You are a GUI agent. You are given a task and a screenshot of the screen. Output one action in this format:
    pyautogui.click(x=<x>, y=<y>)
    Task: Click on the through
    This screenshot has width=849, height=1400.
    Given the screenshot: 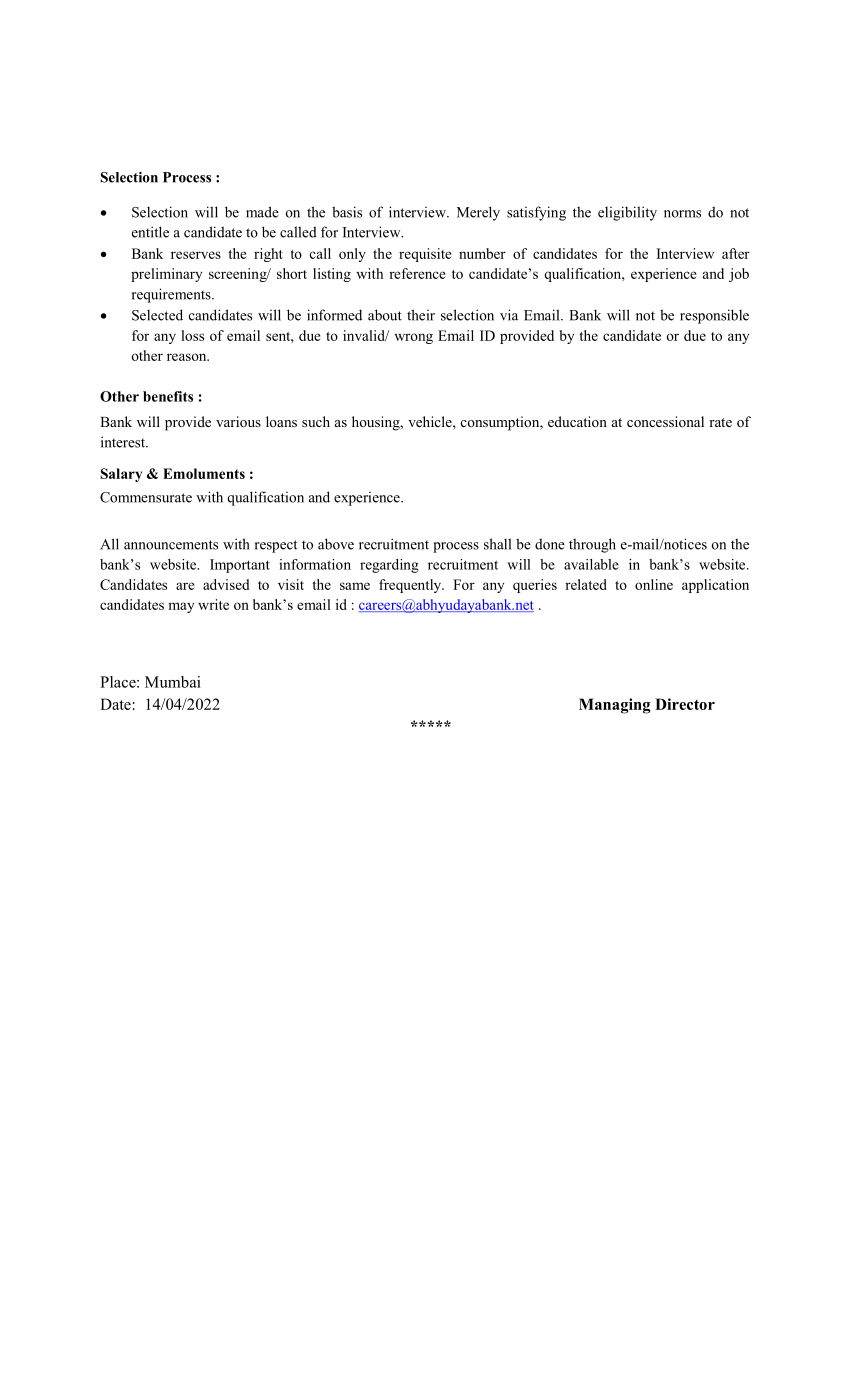 What is the action you would take?
    pyautogui.click(x=592, y=545)
